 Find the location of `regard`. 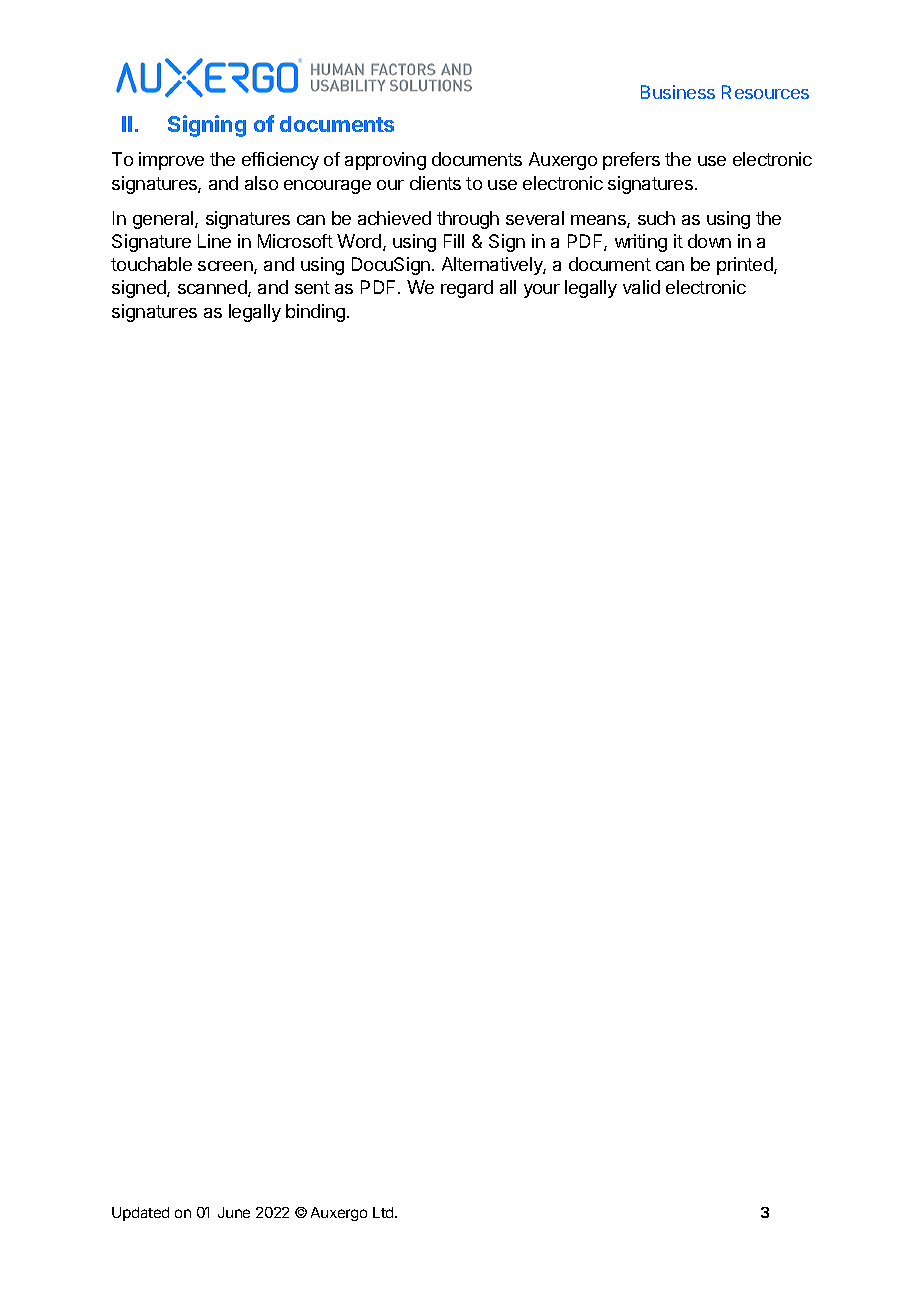

regard is located at coordinates (467, 289).
